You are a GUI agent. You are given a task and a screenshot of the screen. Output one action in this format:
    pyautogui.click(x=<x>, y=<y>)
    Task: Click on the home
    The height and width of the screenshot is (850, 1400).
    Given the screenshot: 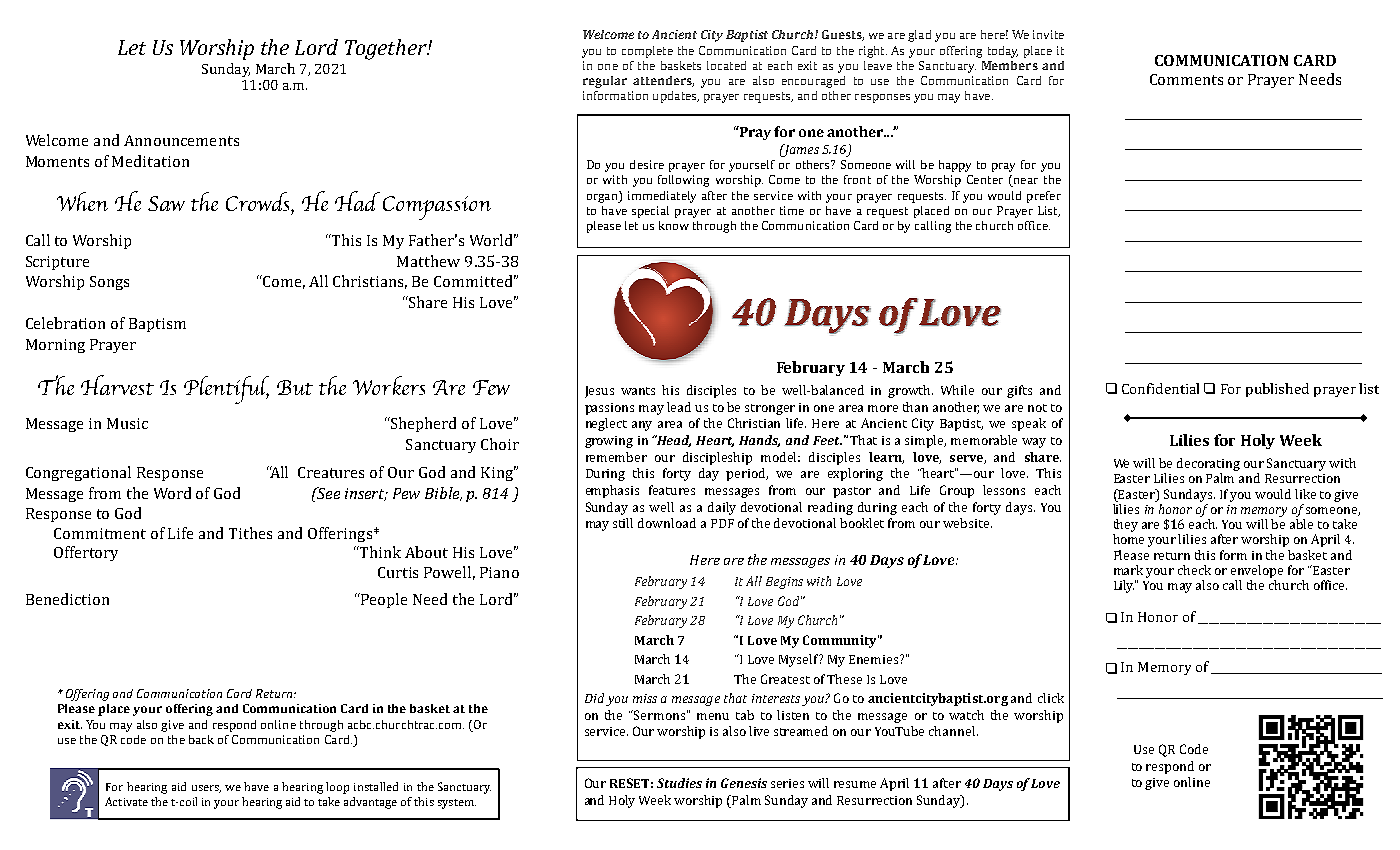 What is the action you would take?
    pyautogui.click(x=1128, y=539)
